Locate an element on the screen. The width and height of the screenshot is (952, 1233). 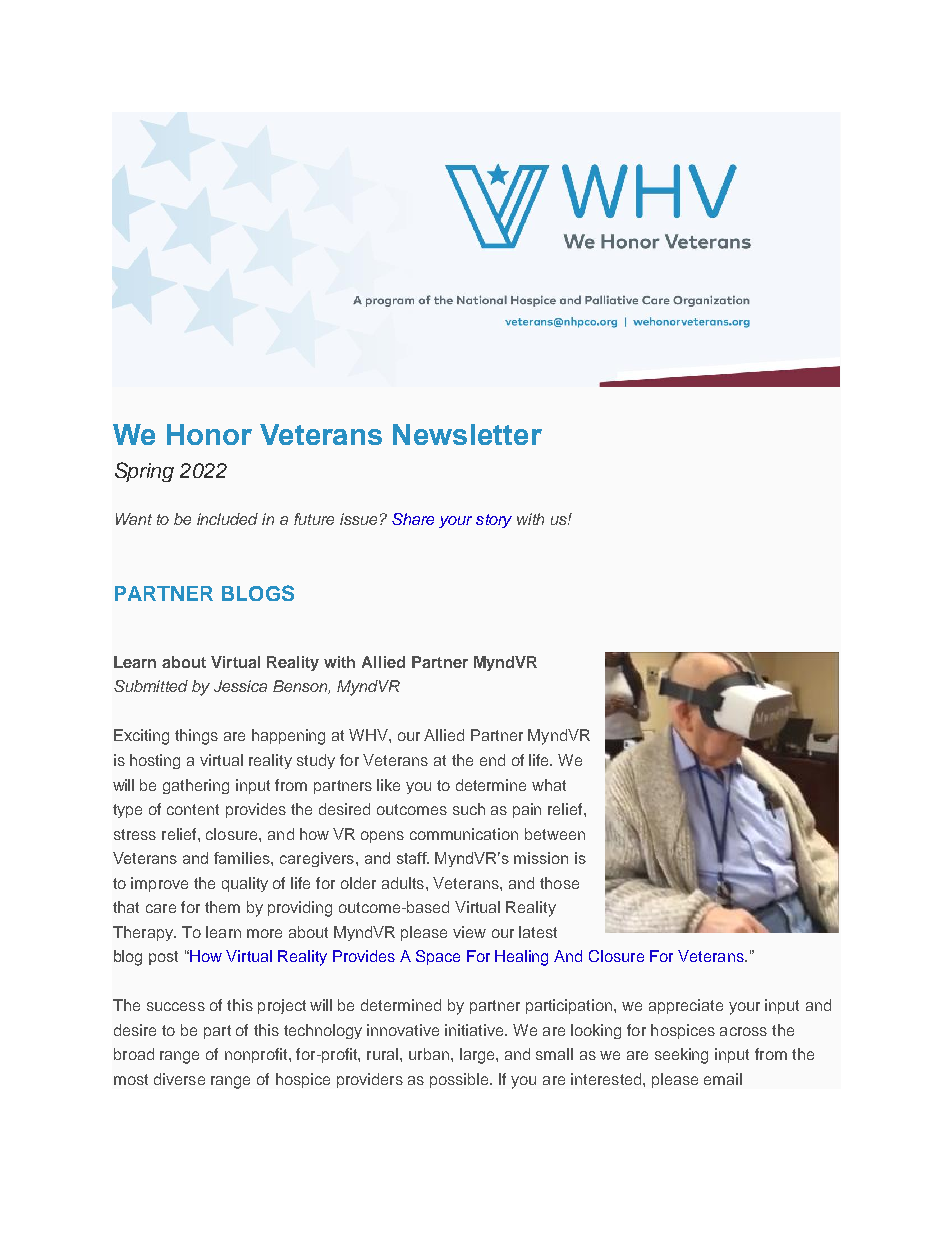
Honor is located at coordinates (209, 434).
